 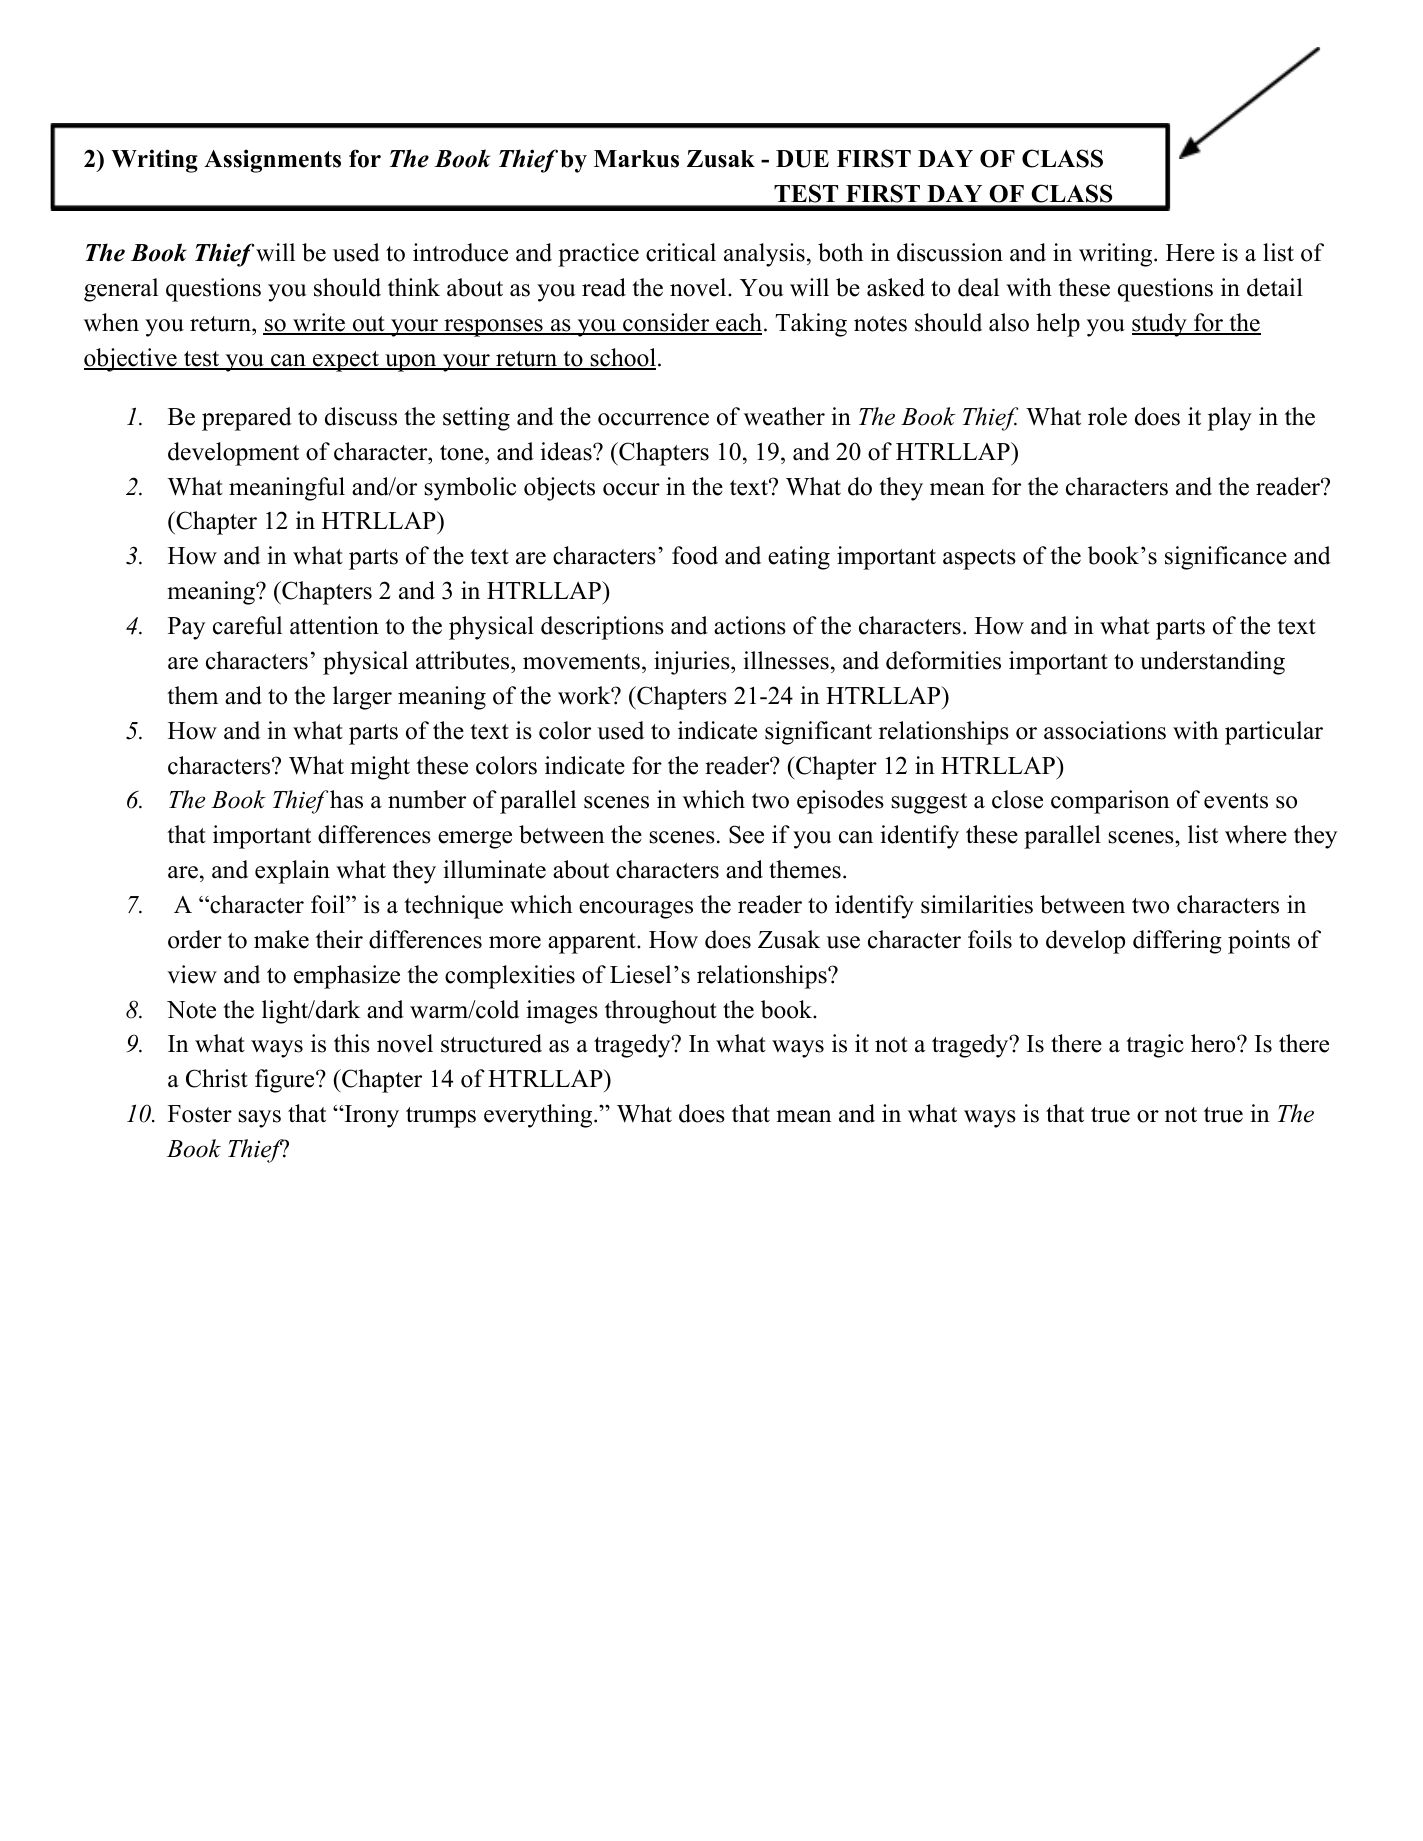 What do you see at coordinates (539, 1116) in the document?
I see `everything` at bounding box center [539, 1116].
